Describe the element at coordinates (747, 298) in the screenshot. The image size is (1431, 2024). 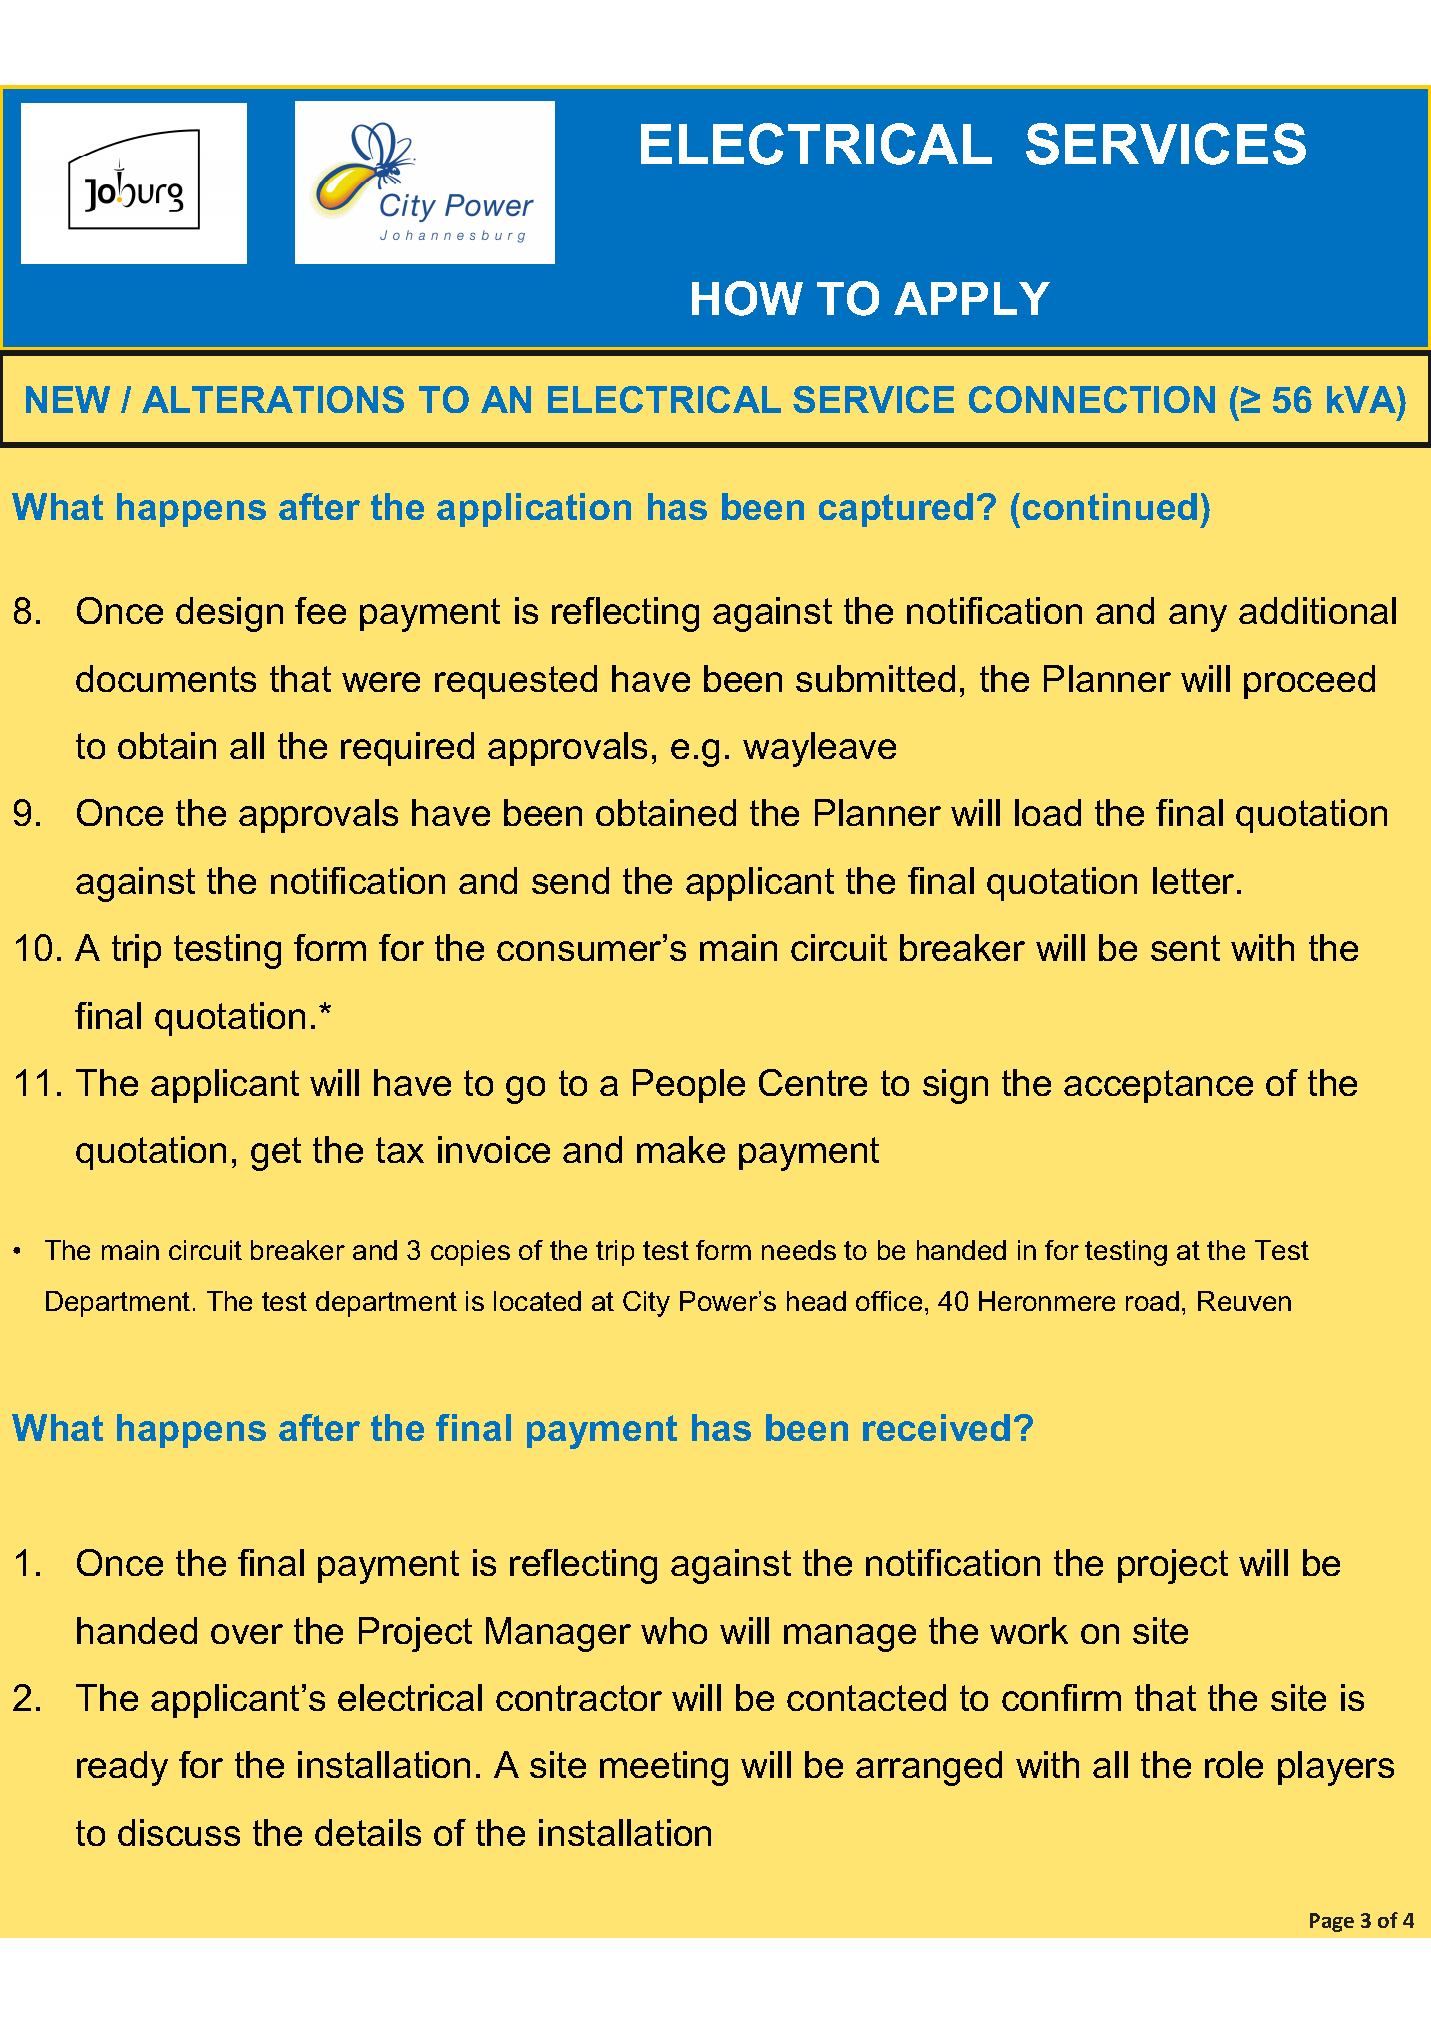
I see `HOW` at that location.
